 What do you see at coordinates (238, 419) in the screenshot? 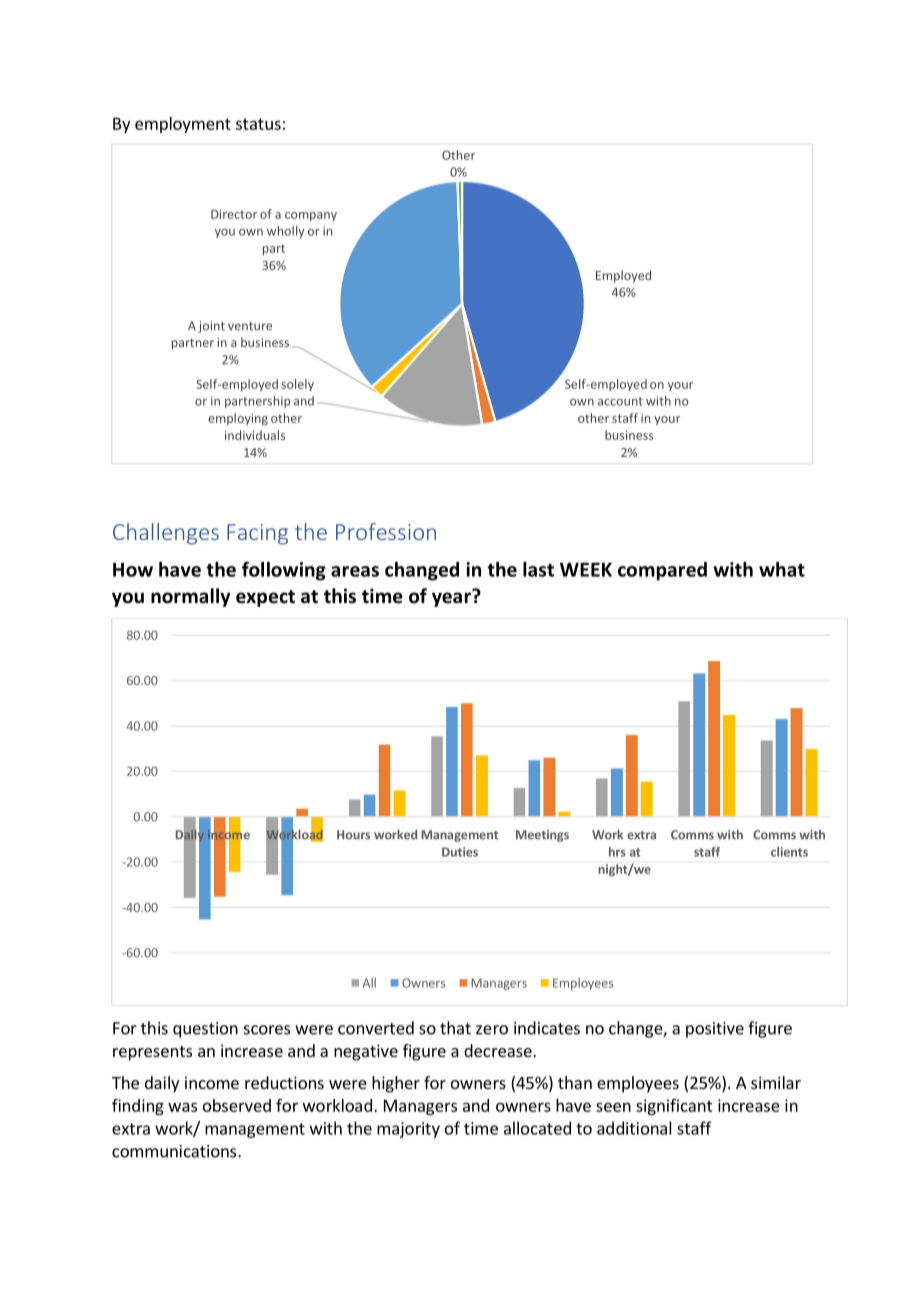
I see `employing` at bounding box center [238, 419].
